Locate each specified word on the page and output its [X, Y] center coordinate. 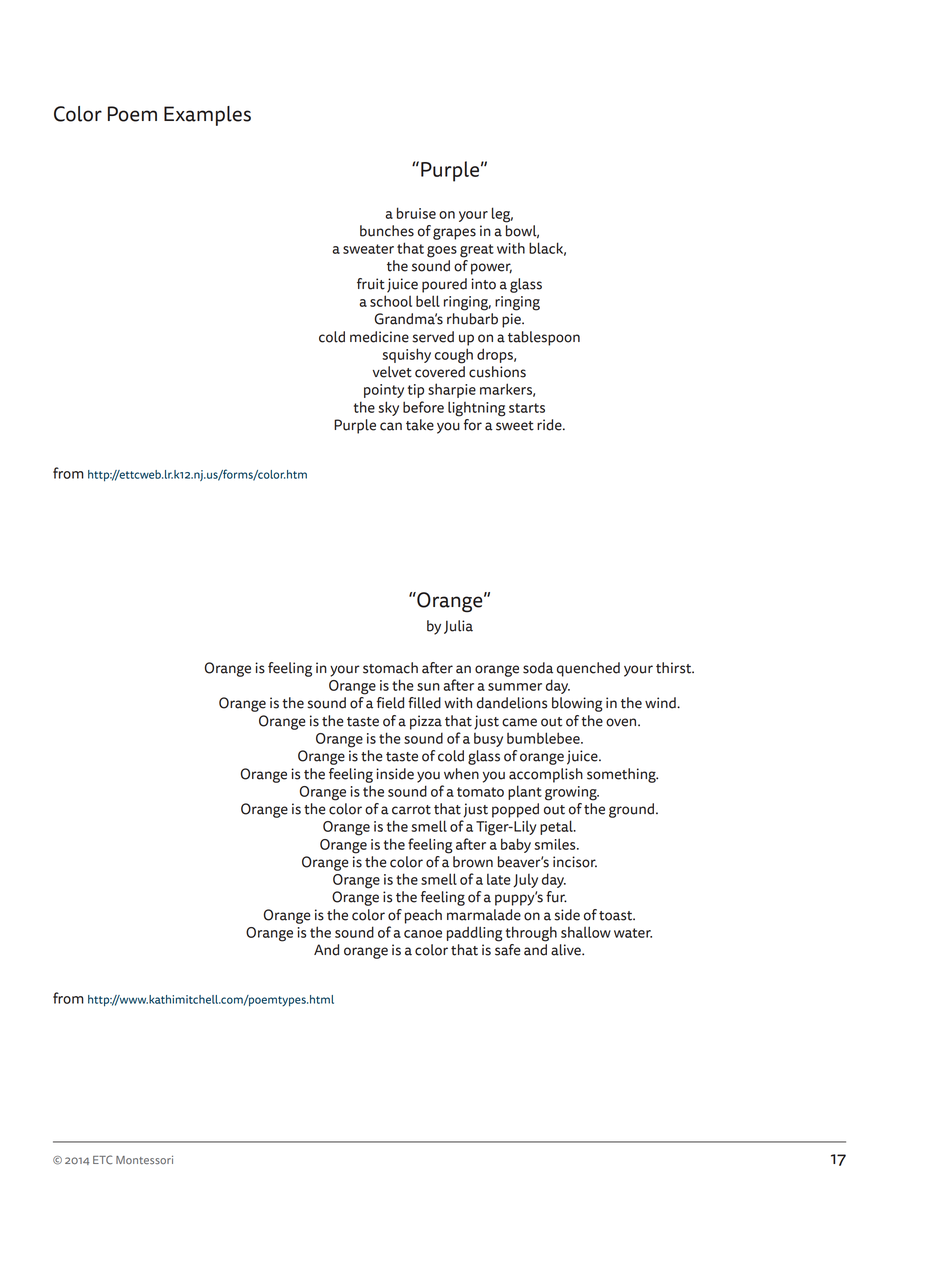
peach [423, 916]
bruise [416, 213]
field [390, 703]
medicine [379, 337]
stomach [390, 668]
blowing [577, 704]
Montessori [144, 1160]
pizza [426, 722]
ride [550, 425]
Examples [207, 116]
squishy [406, 355]
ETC [102, 1160]
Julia [458, 627]
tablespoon [544, 338]
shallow [586, 932]
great [477, 251]
